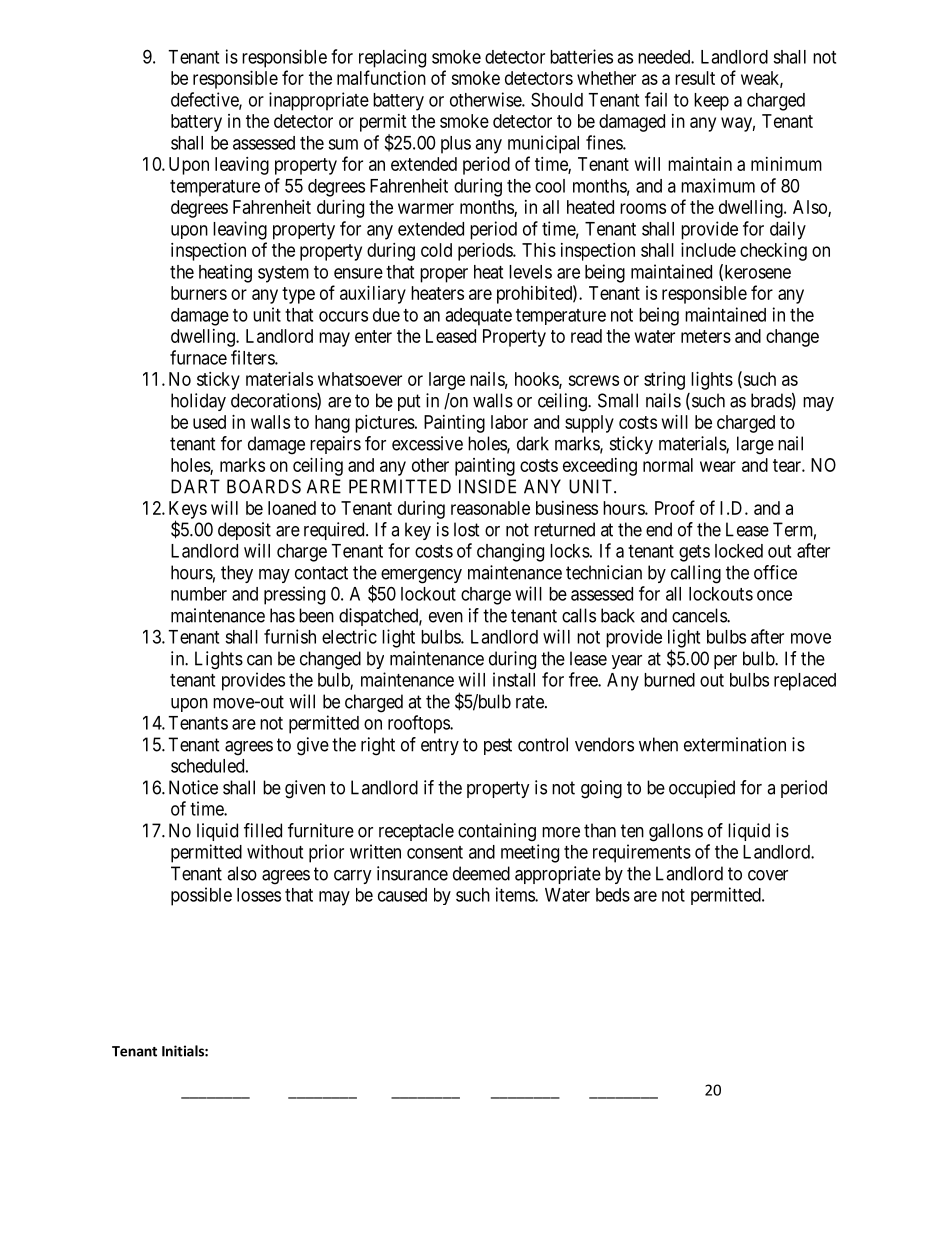 This screenshot has height=1233, width=952. Describe the element at coordinates (275, 851) in the screenshot. I see `without` at that location.
